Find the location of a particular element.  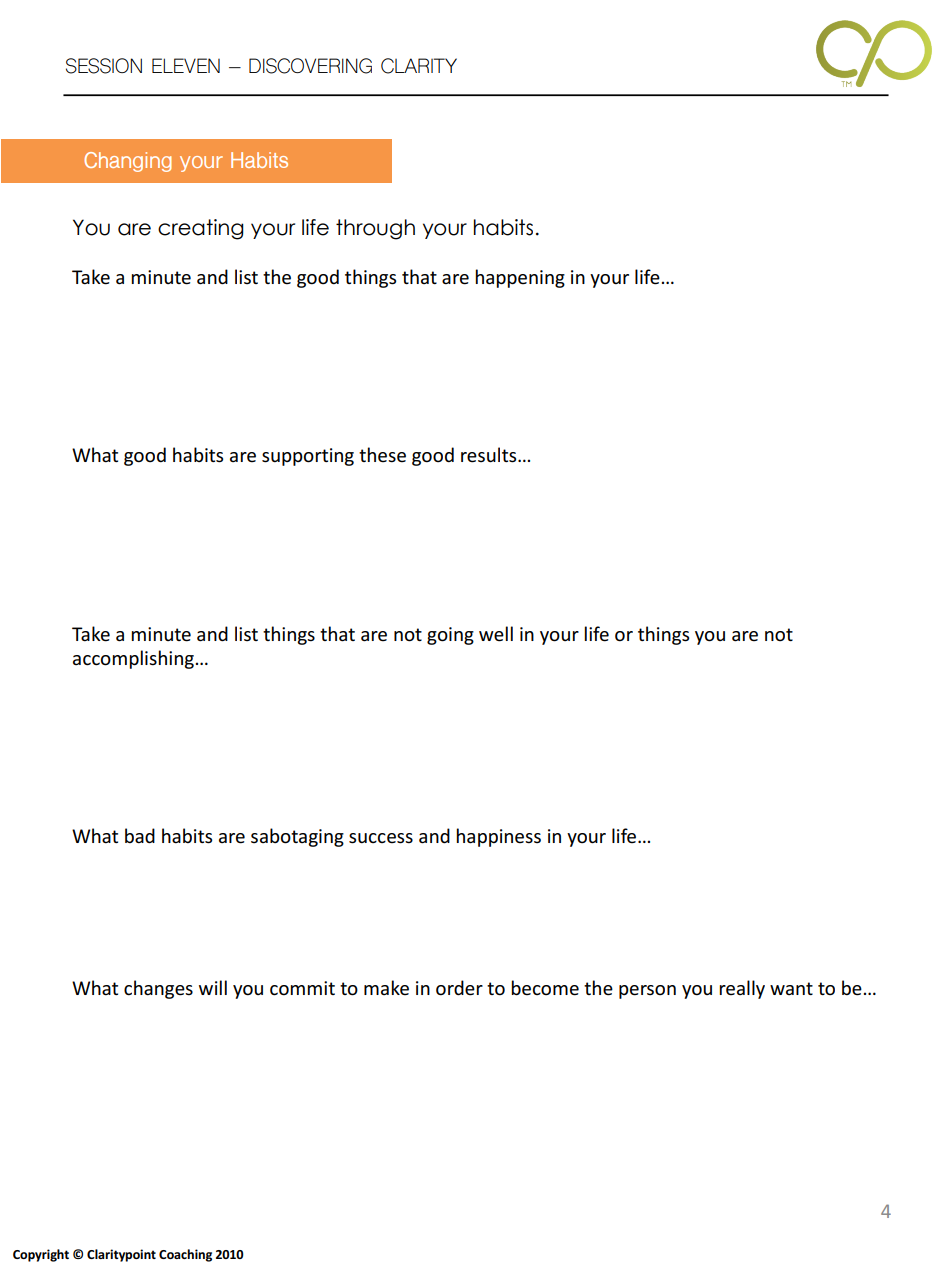

DISCOVERING is located at coordinates (310, 66).
